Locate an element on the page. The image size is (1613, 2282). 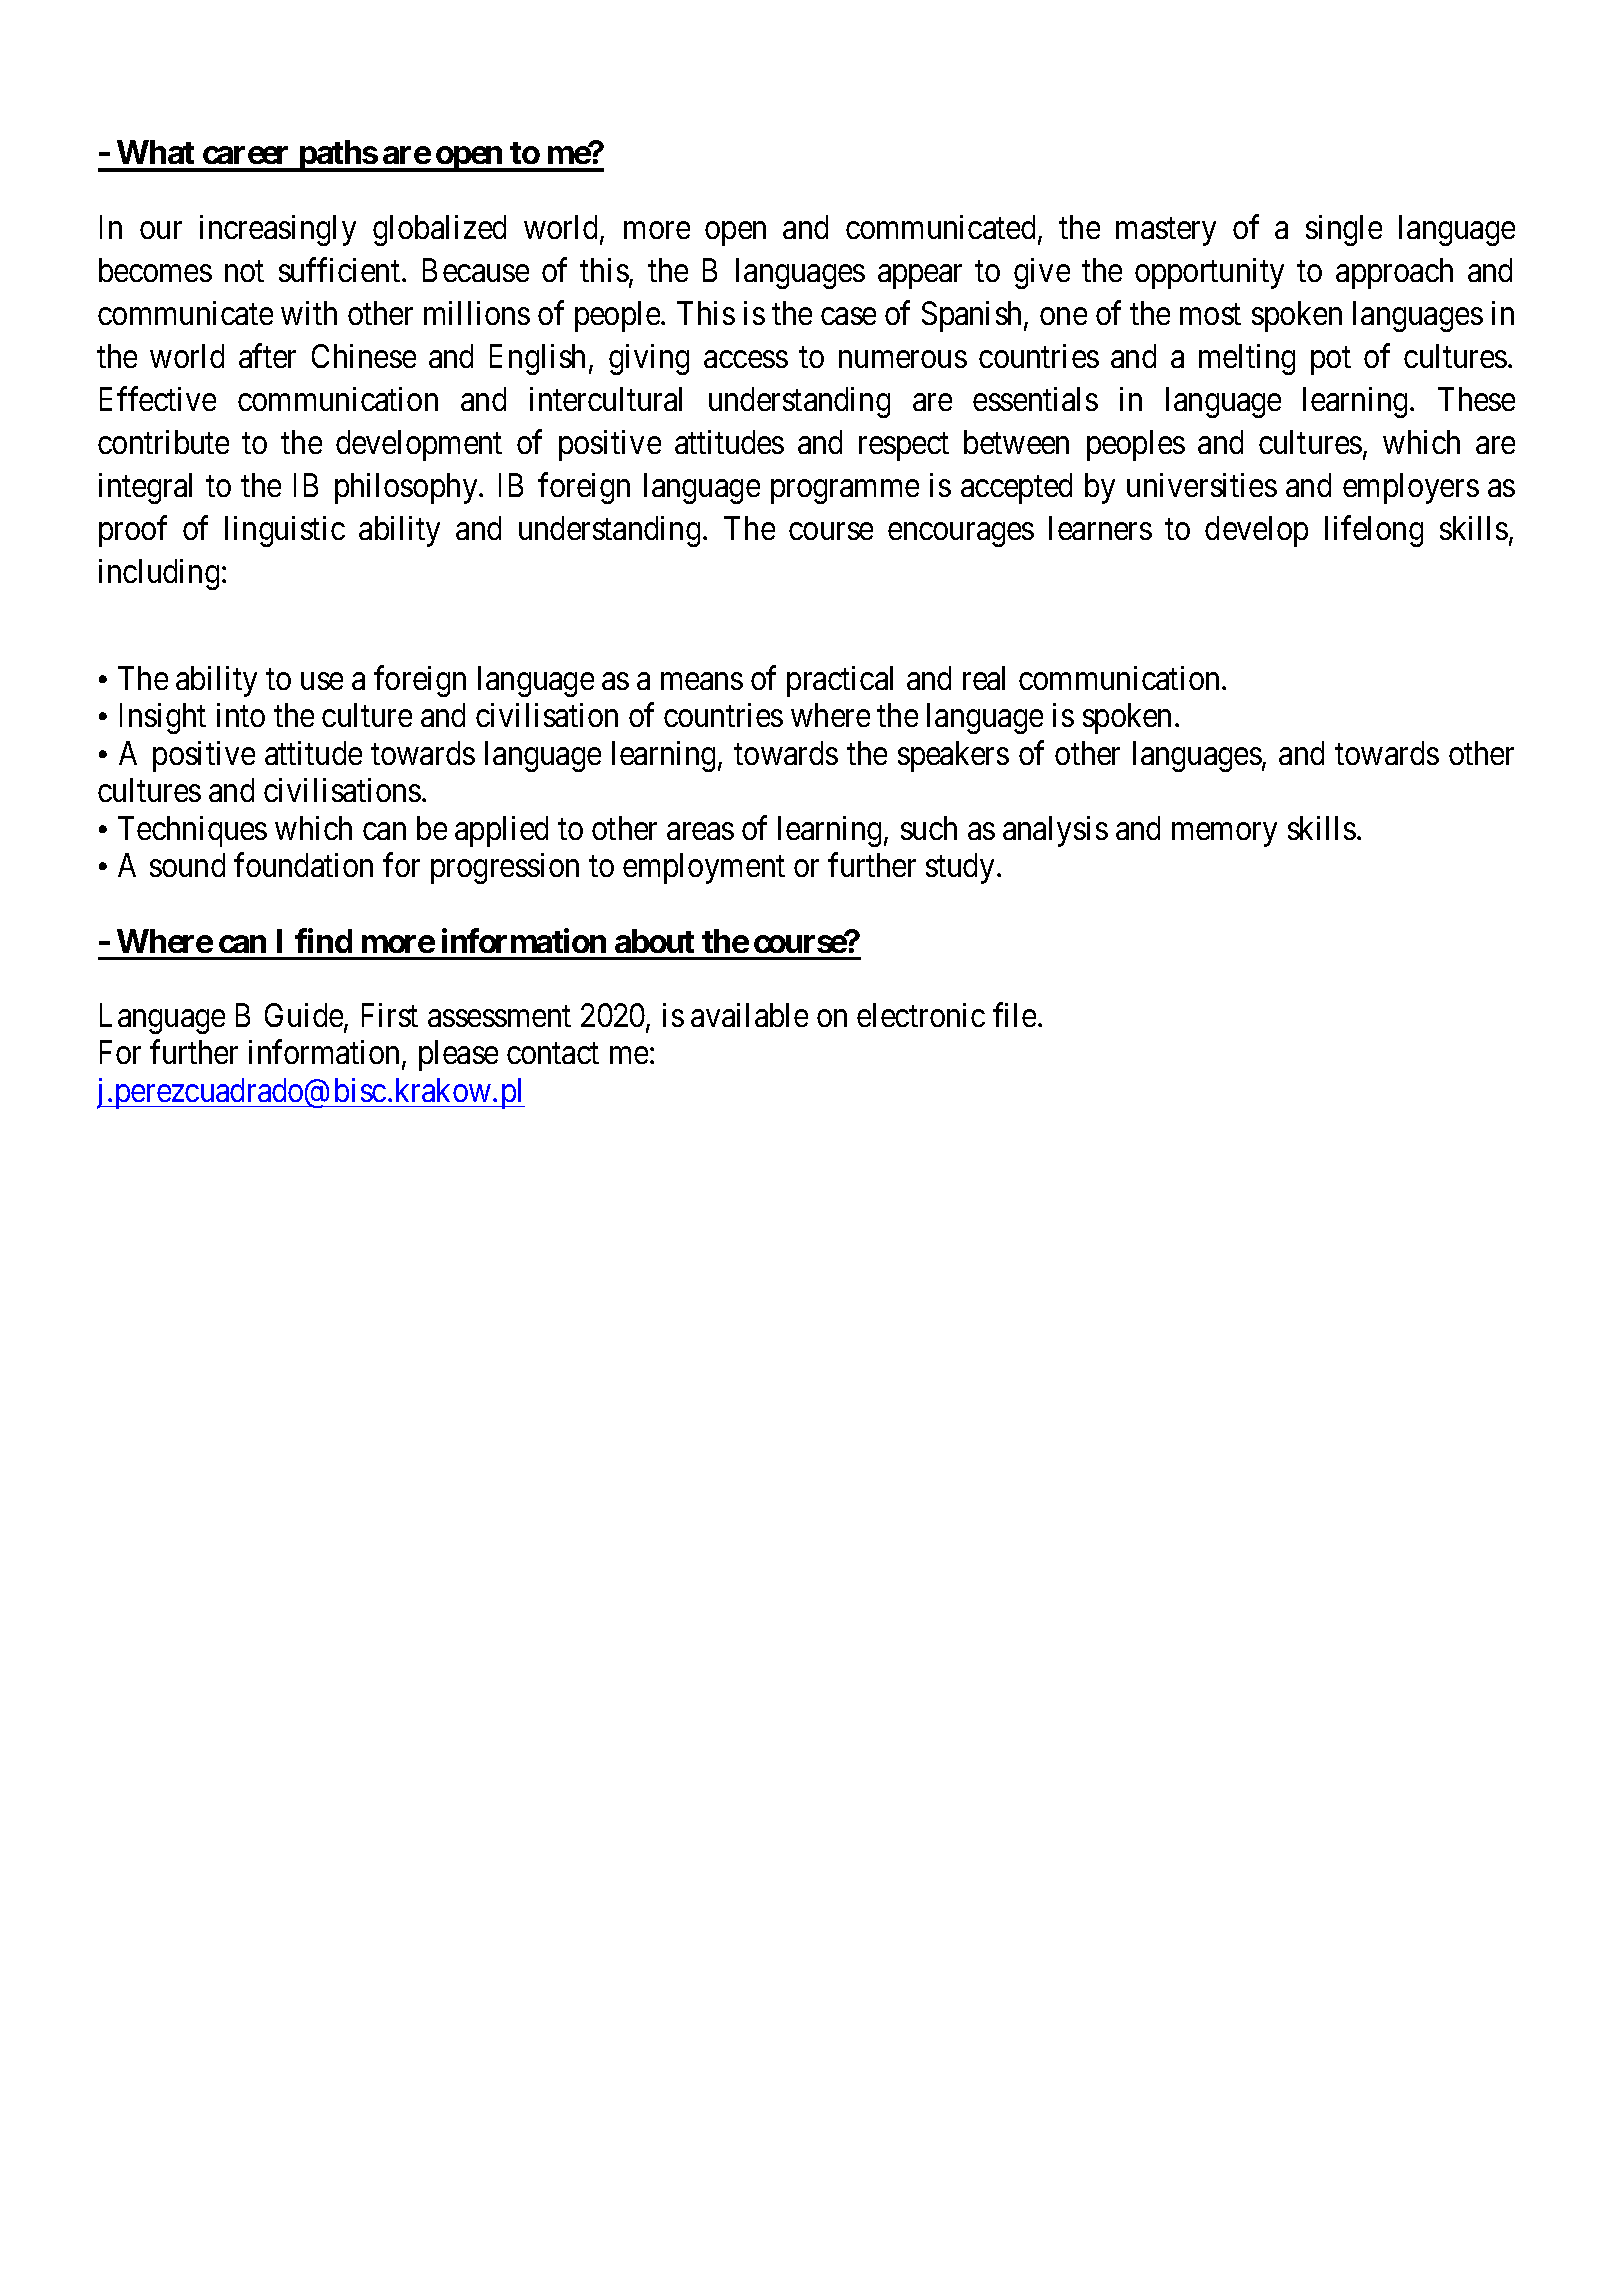
available is located at coordinates (749, 1015).
